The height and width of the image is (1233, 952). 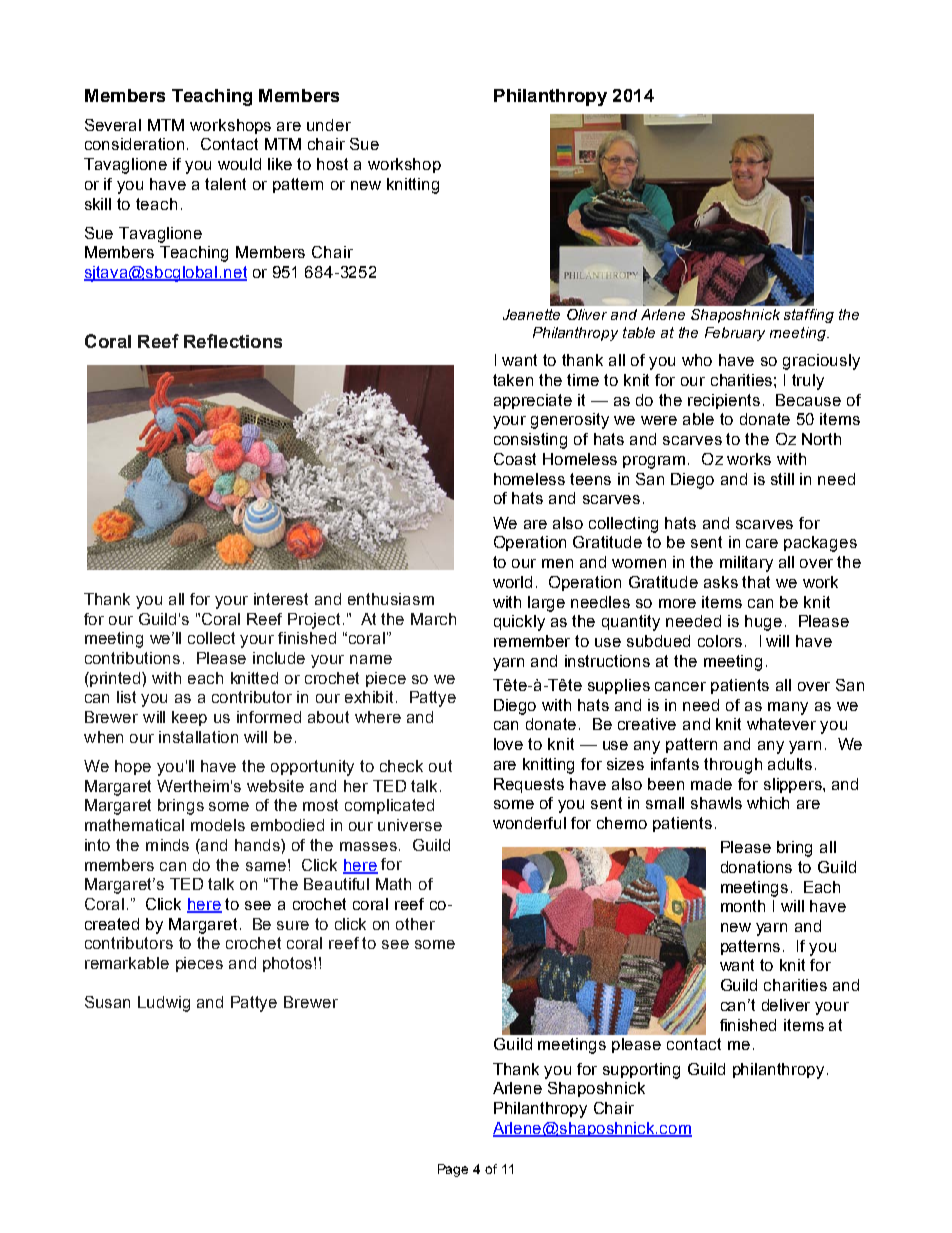 What do you see at coordinates (233, 341) in the image?
I see `Reflections` at bounding box center [233, 341].
